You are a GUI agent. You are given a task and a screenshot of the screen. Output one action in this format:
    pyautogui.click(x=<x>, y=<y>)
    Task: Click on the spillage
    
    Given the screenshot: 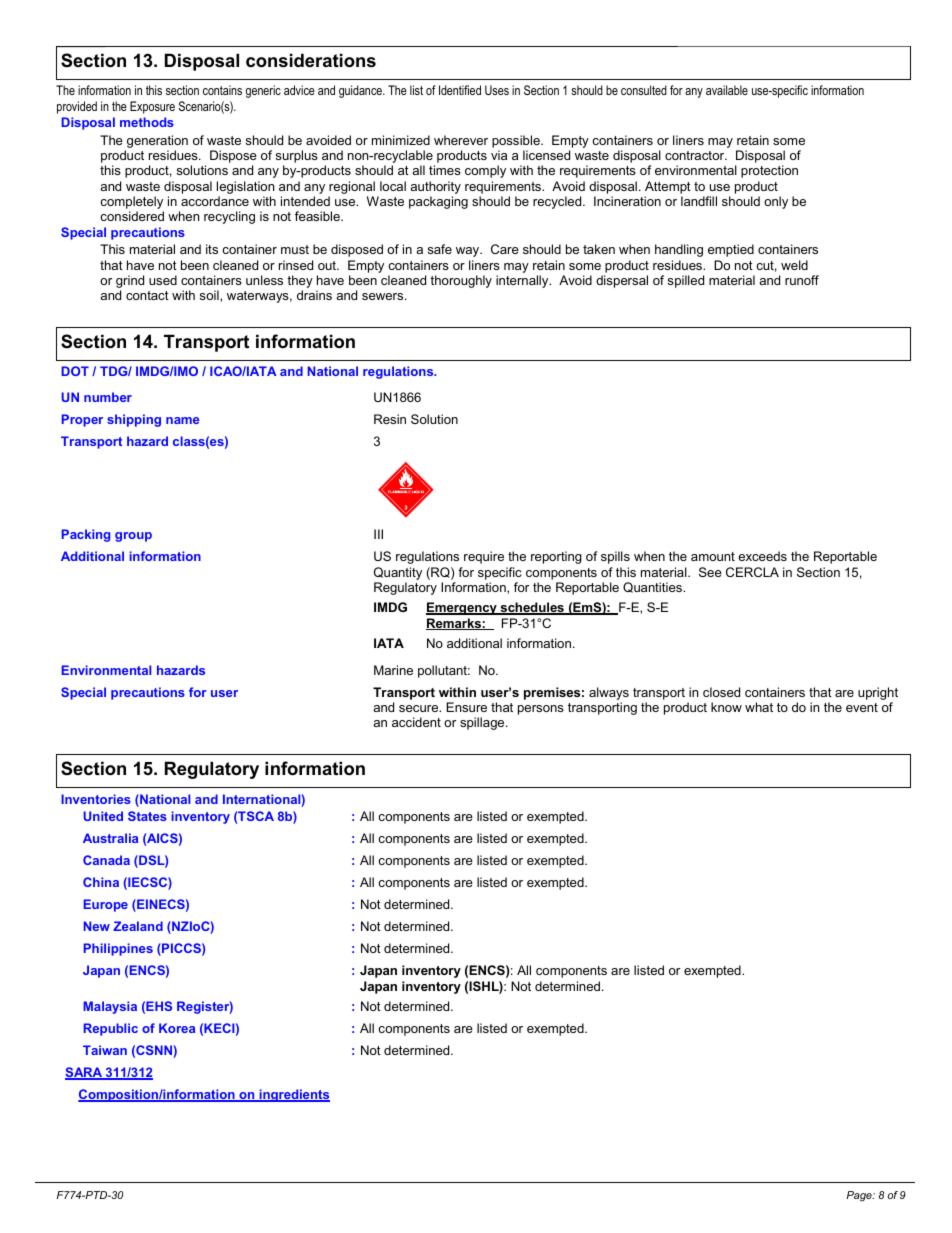 What is the action you would take?
    pyautogui.click(x=483, y=723)
